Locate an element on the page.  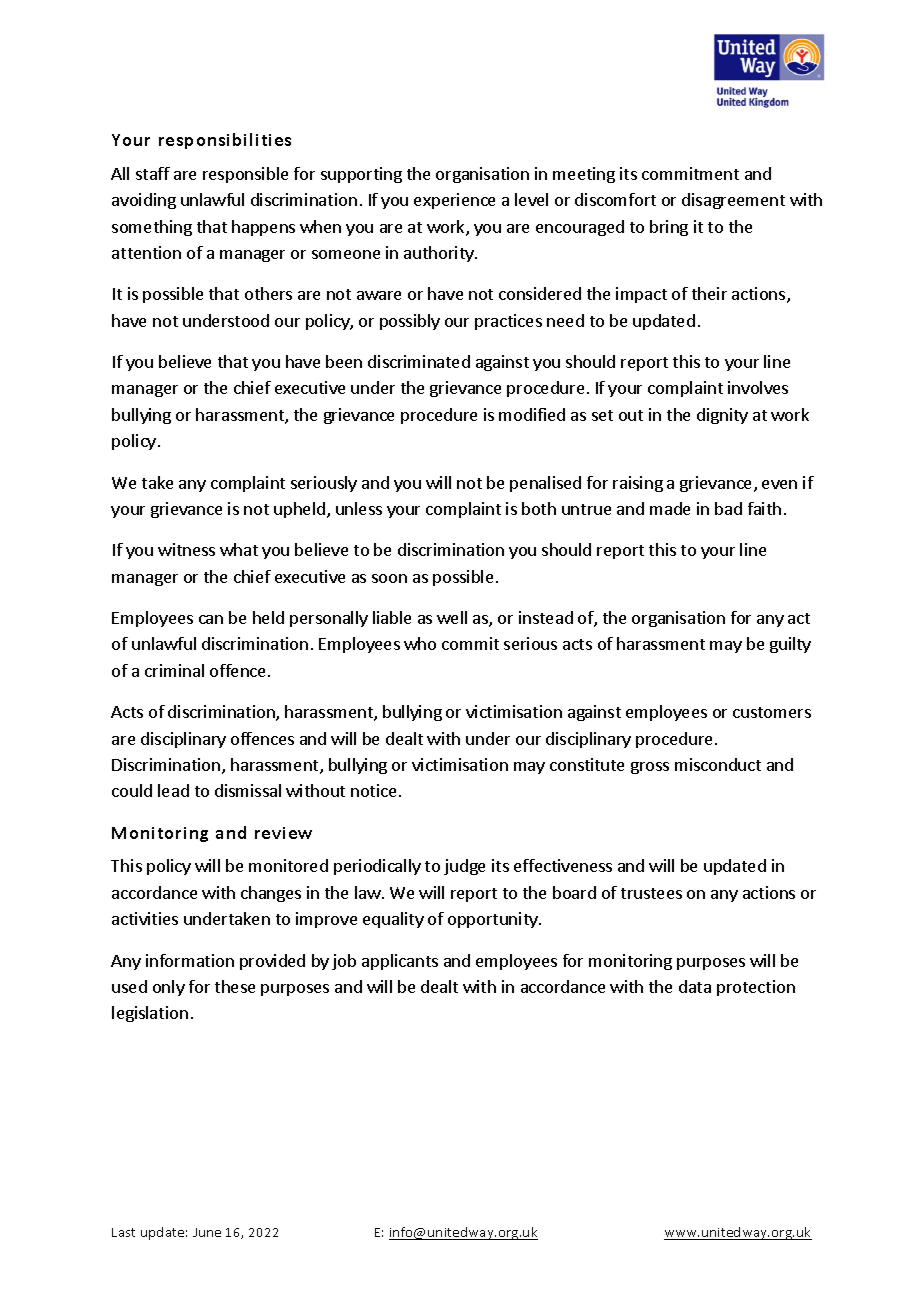
applicants is located at coordinates (400, 962).
